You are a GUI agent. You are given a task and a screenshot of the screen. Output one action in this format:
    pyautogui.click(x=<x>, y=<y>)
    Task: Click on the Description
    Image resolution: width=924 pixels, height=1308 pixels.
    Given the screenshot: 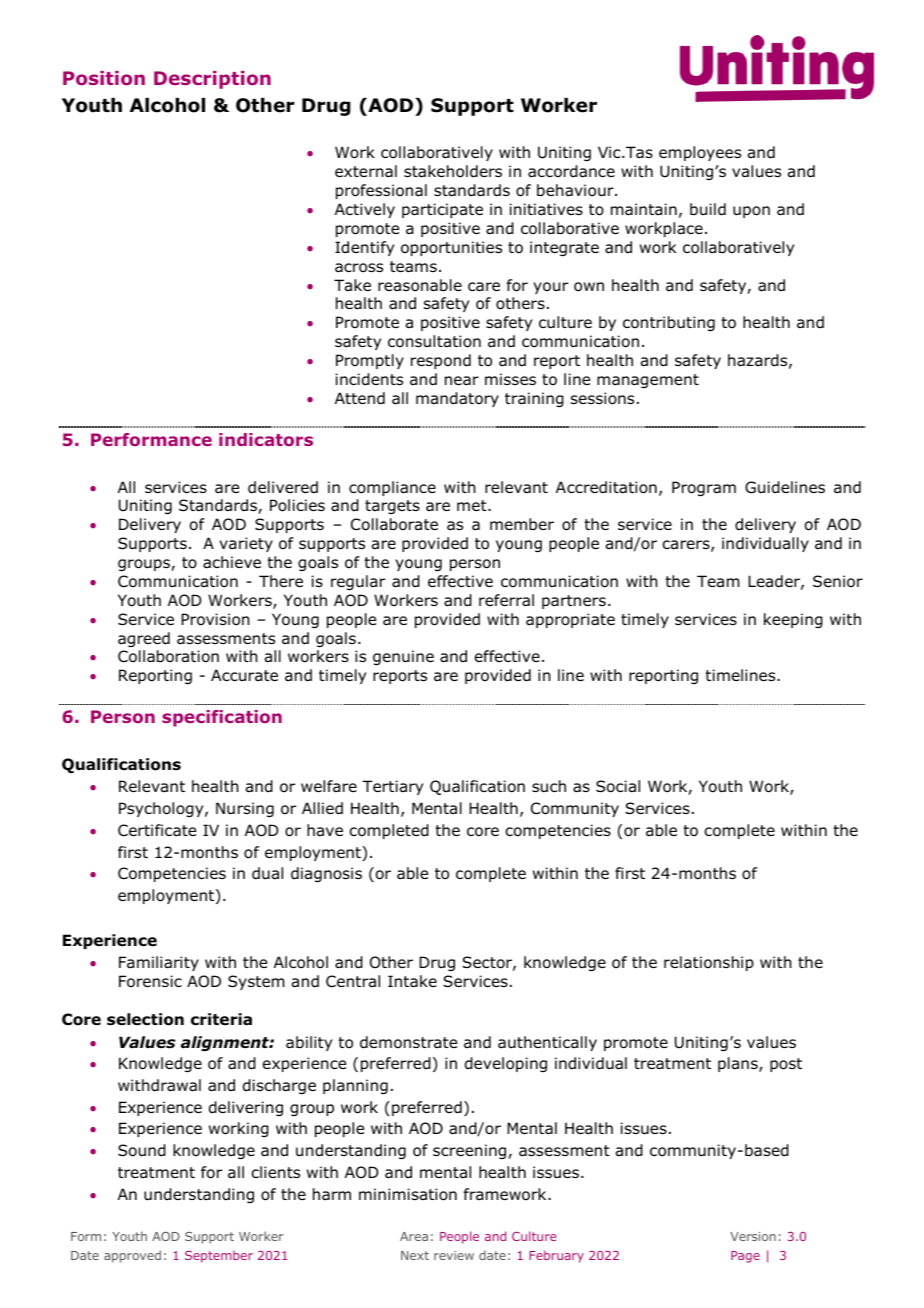 What is the action you would take?
    pyautogui.click(x=212, y=80)
